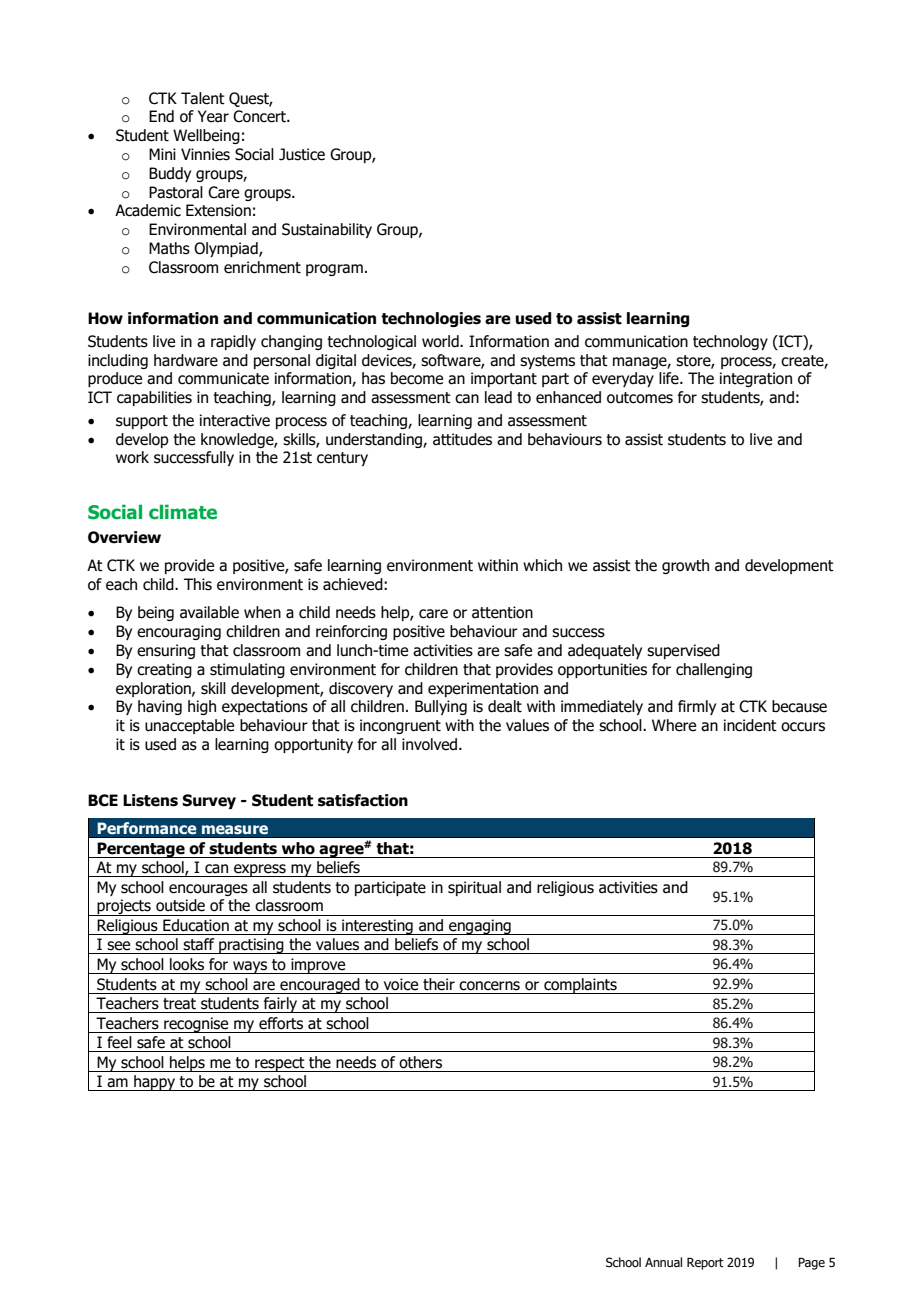 This image has width=924, height=1308. What do you see at coordinates (155, 1083) in the image?
I see `happy` at bounding box center [155, 1083].
